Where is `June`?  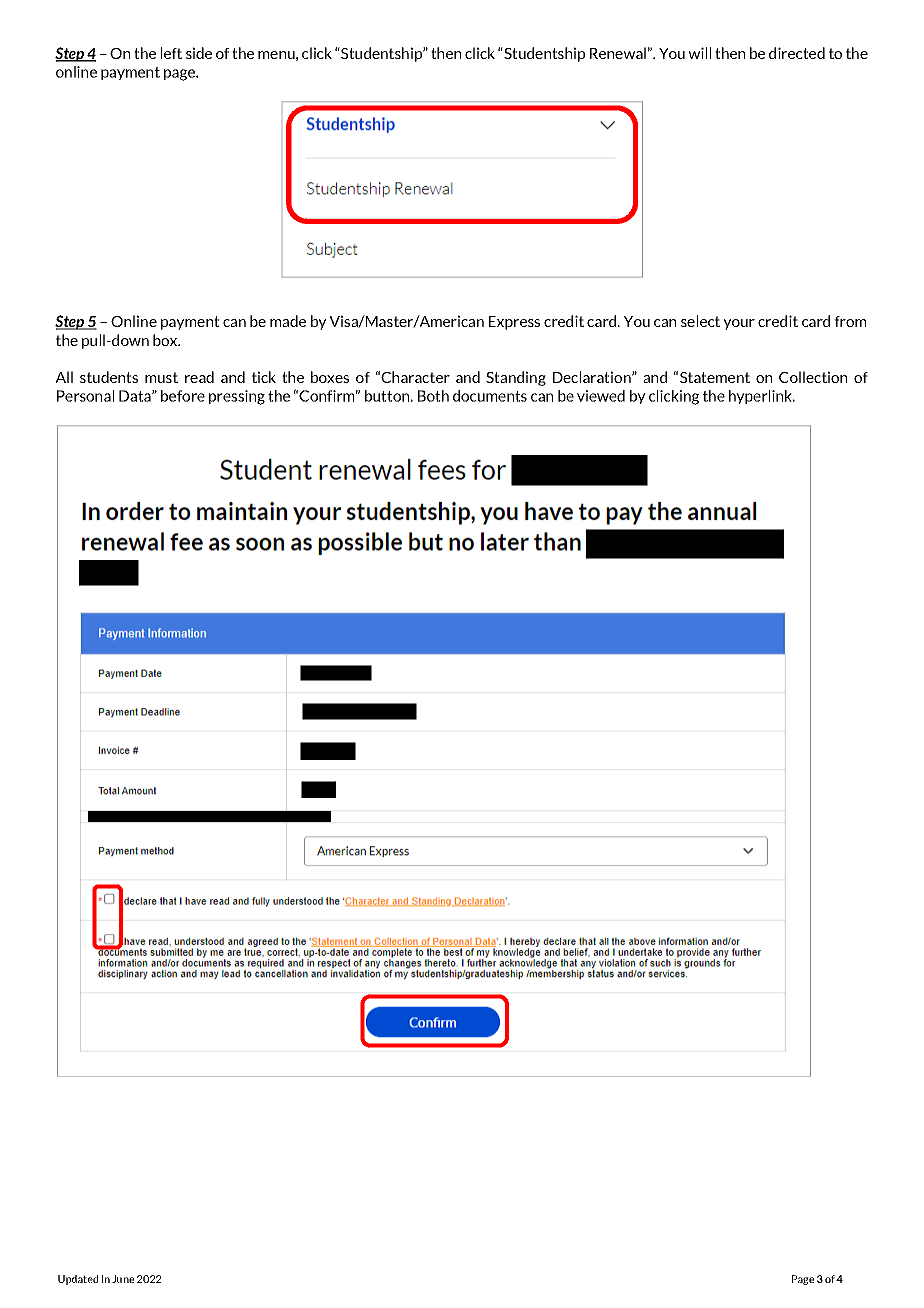
June is located at coordinates (123, 1279).
